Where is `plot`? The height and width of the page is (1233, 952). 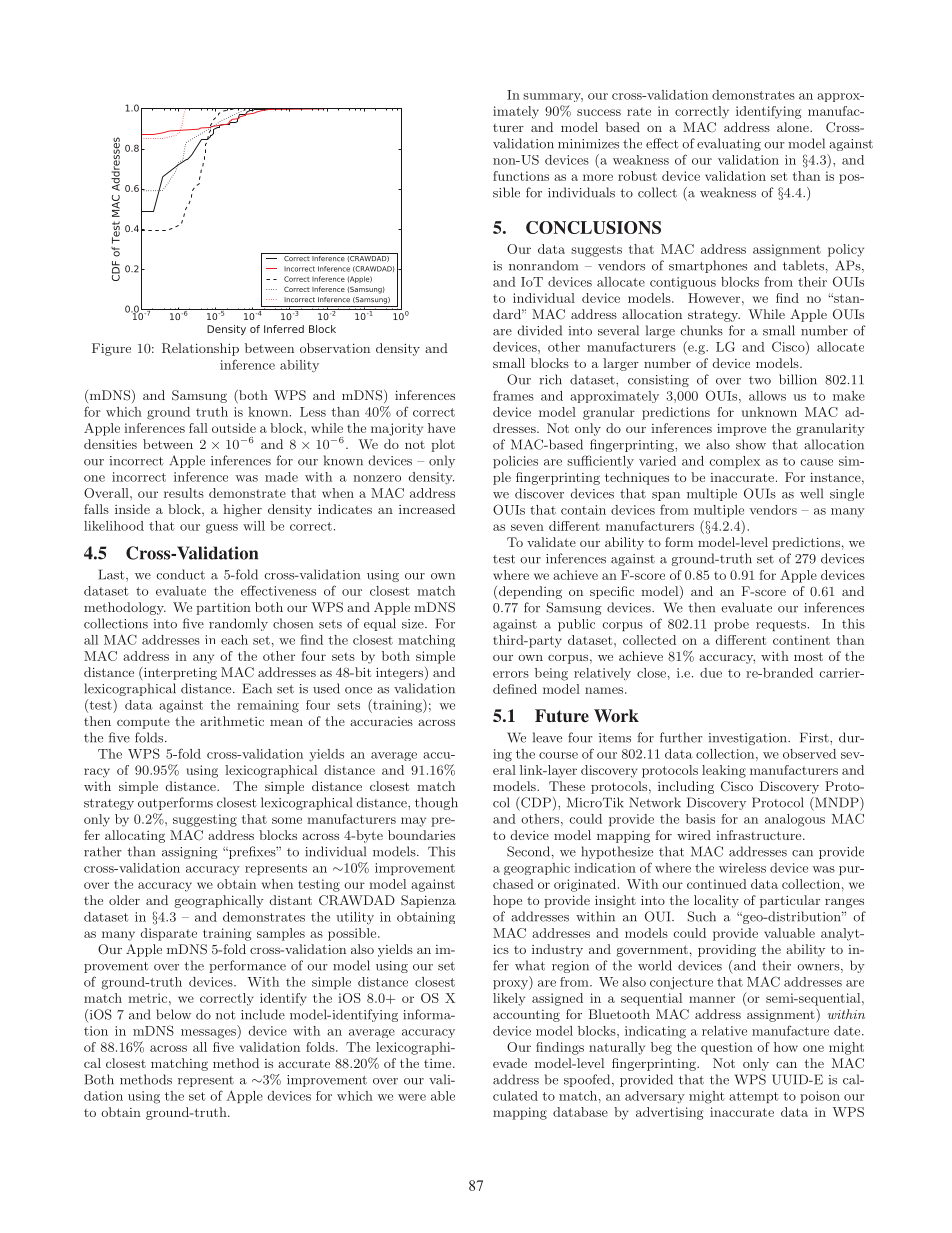 plot is located at coordinates (443, 445).
